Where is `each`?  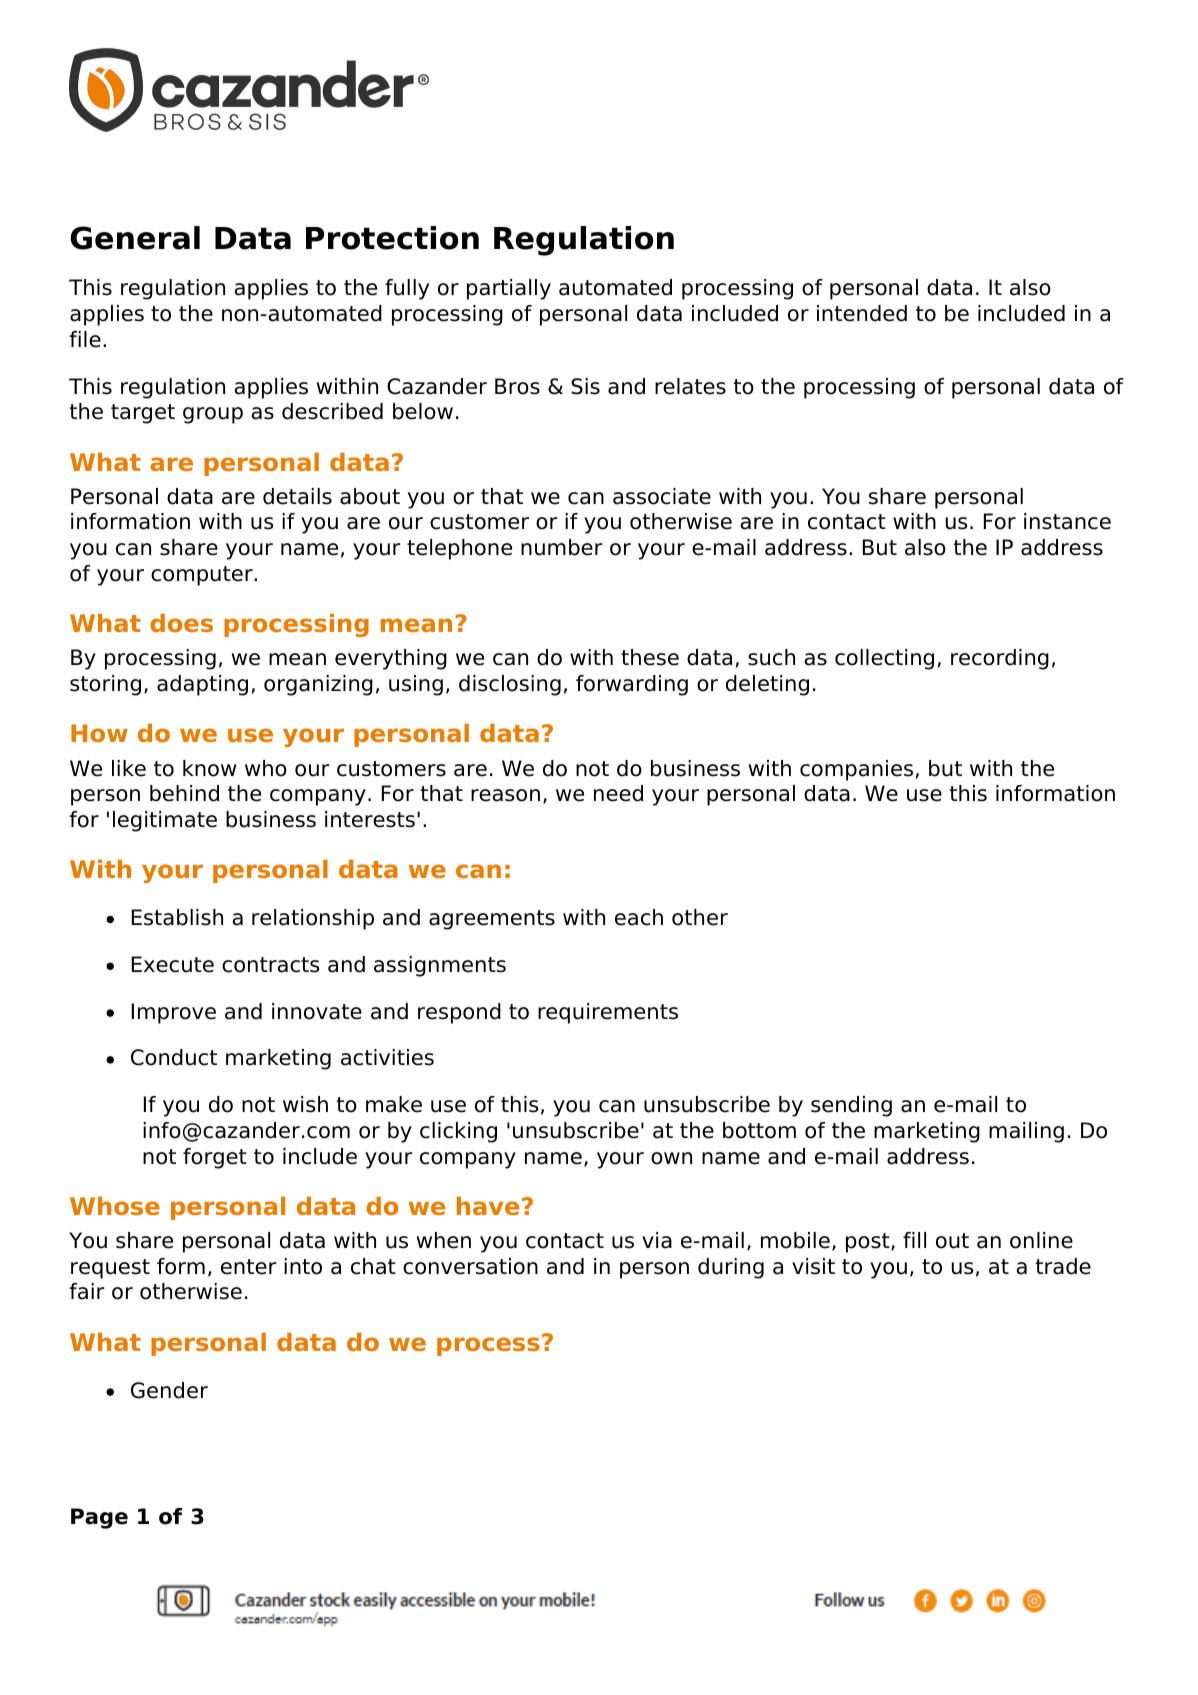
each is located at coordinates (639, 917).
